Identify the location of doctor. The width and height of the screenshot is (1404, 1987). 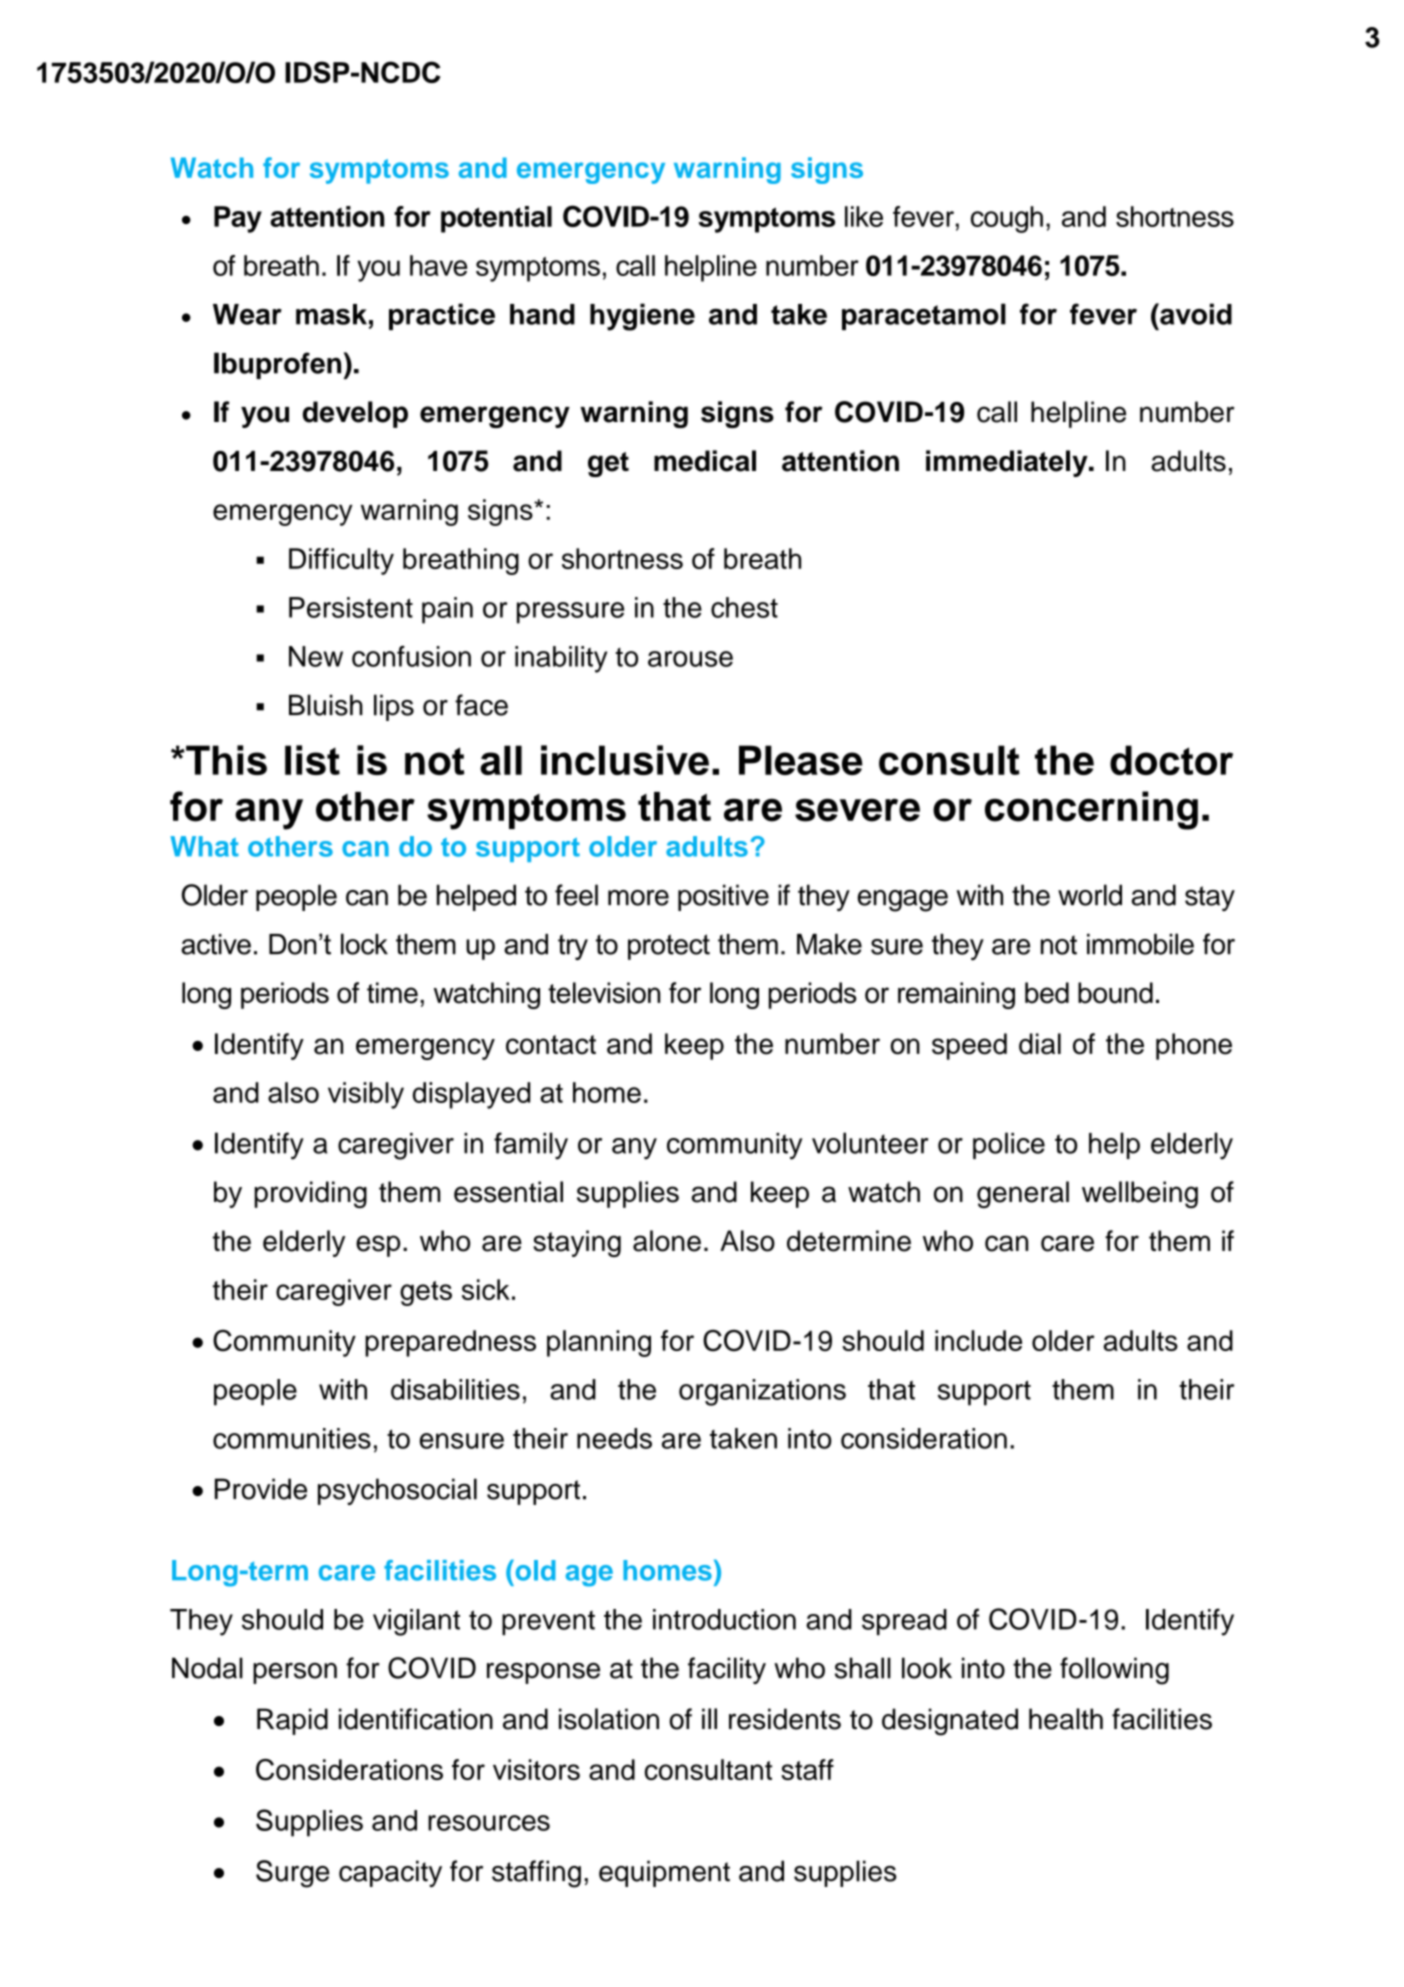
(1171, 760).
